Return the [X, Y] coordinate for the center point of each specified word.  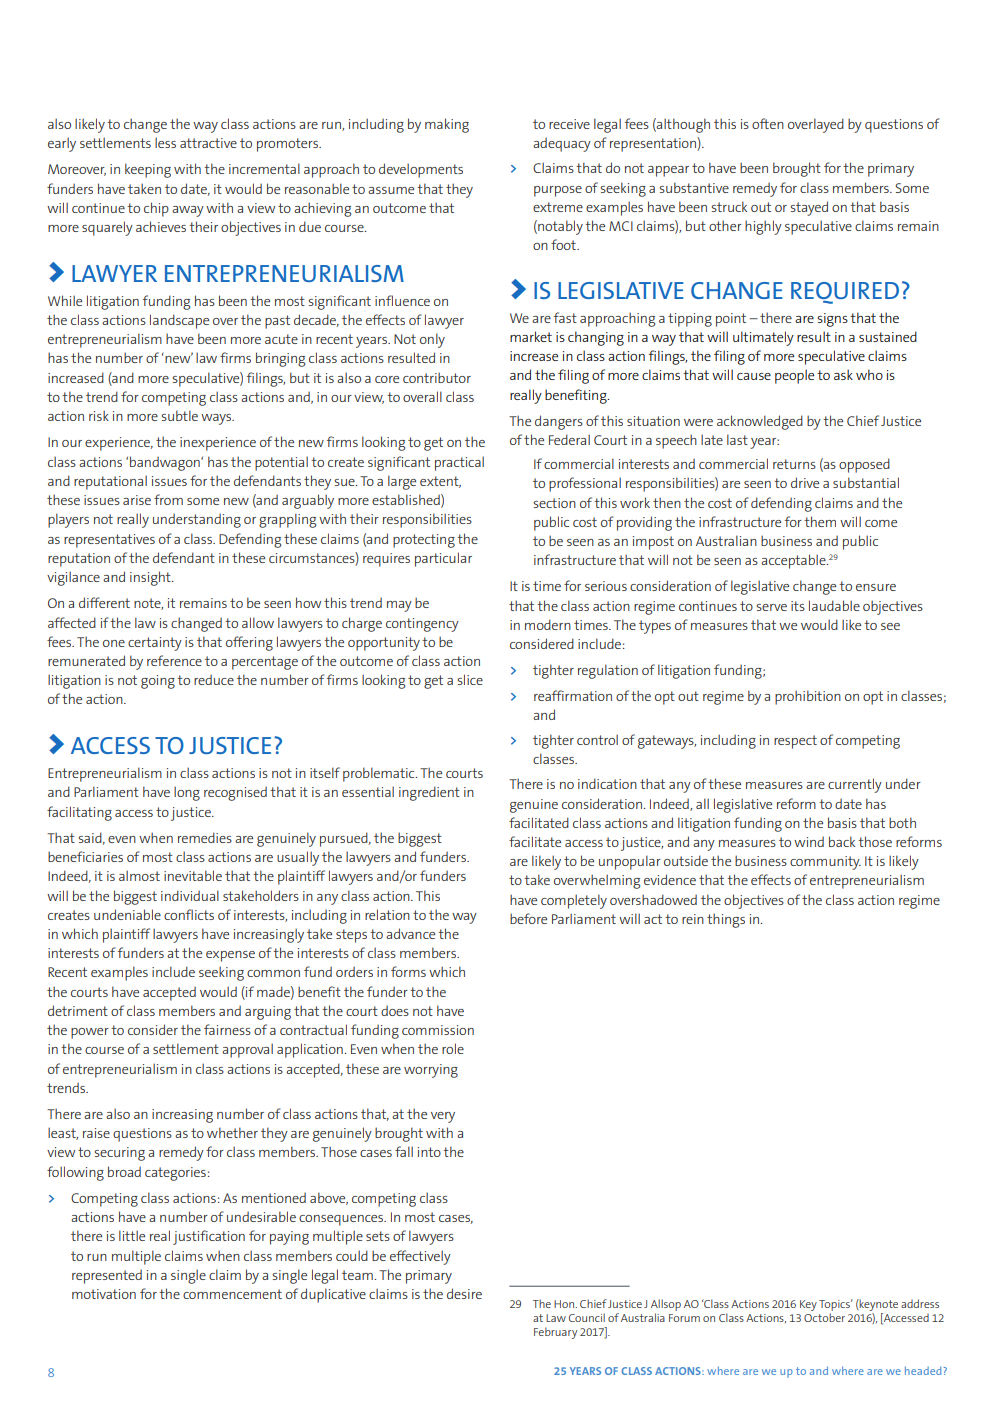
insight [151, 578]
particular [443, 559]
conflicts [189, 914]
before [528, 918]
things [726, 920]
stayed [809, 208]
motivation [104, 1294]
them [820, 521]
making [447, 125]
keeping [148, 170]
